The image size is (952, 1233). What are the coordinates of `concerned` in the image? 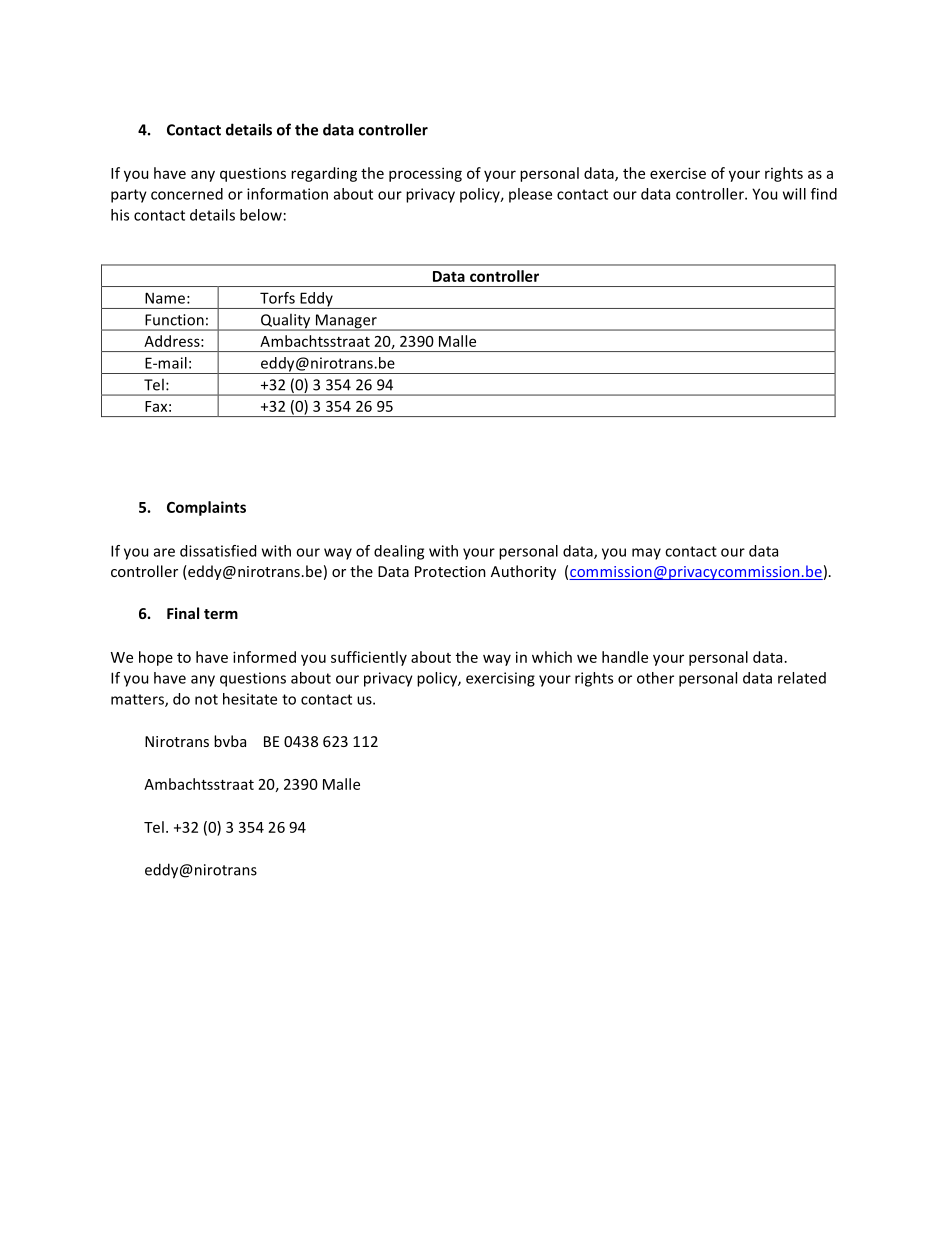 It's located at (187, 194).
